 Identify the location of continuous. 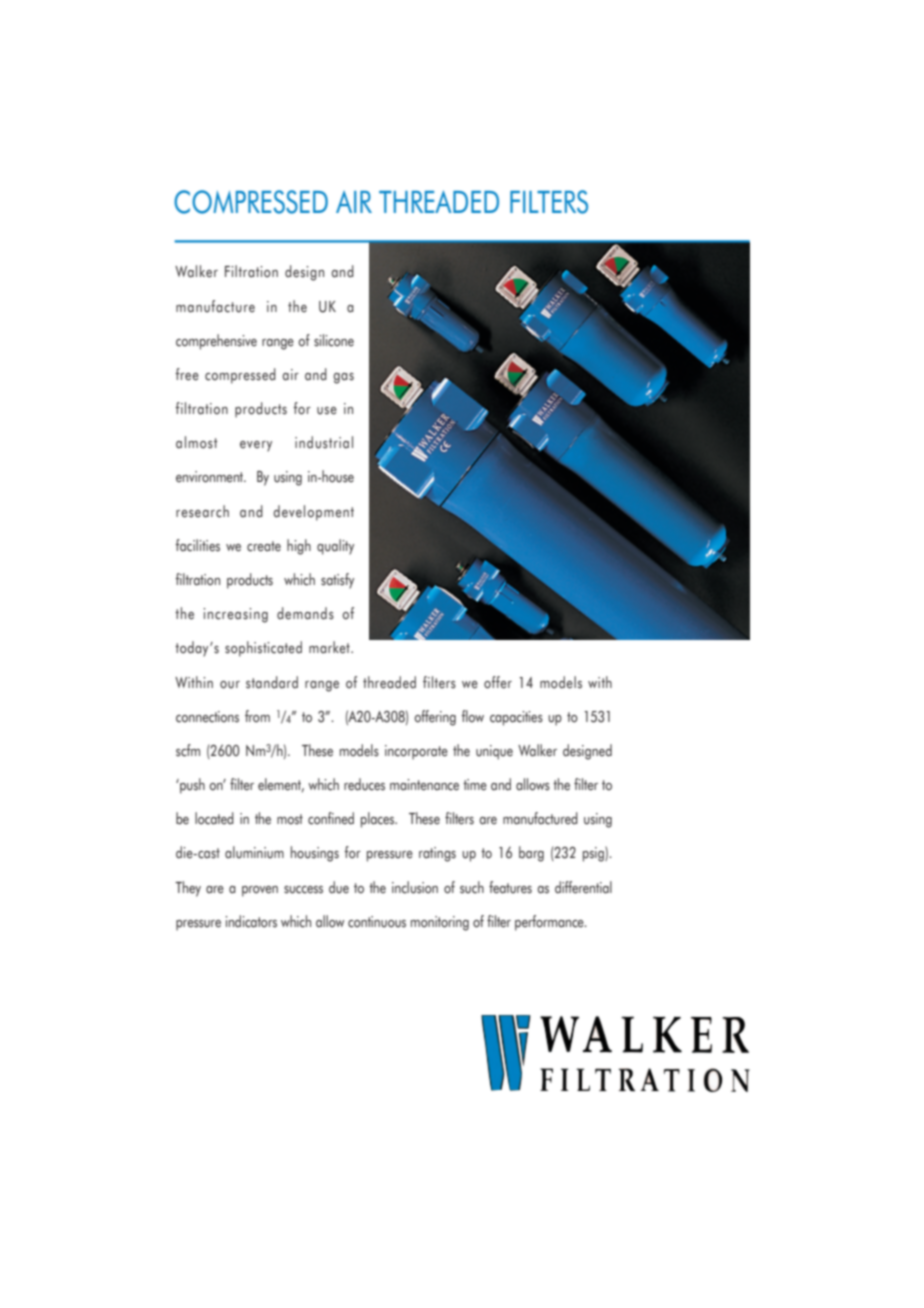
(377, 922).
